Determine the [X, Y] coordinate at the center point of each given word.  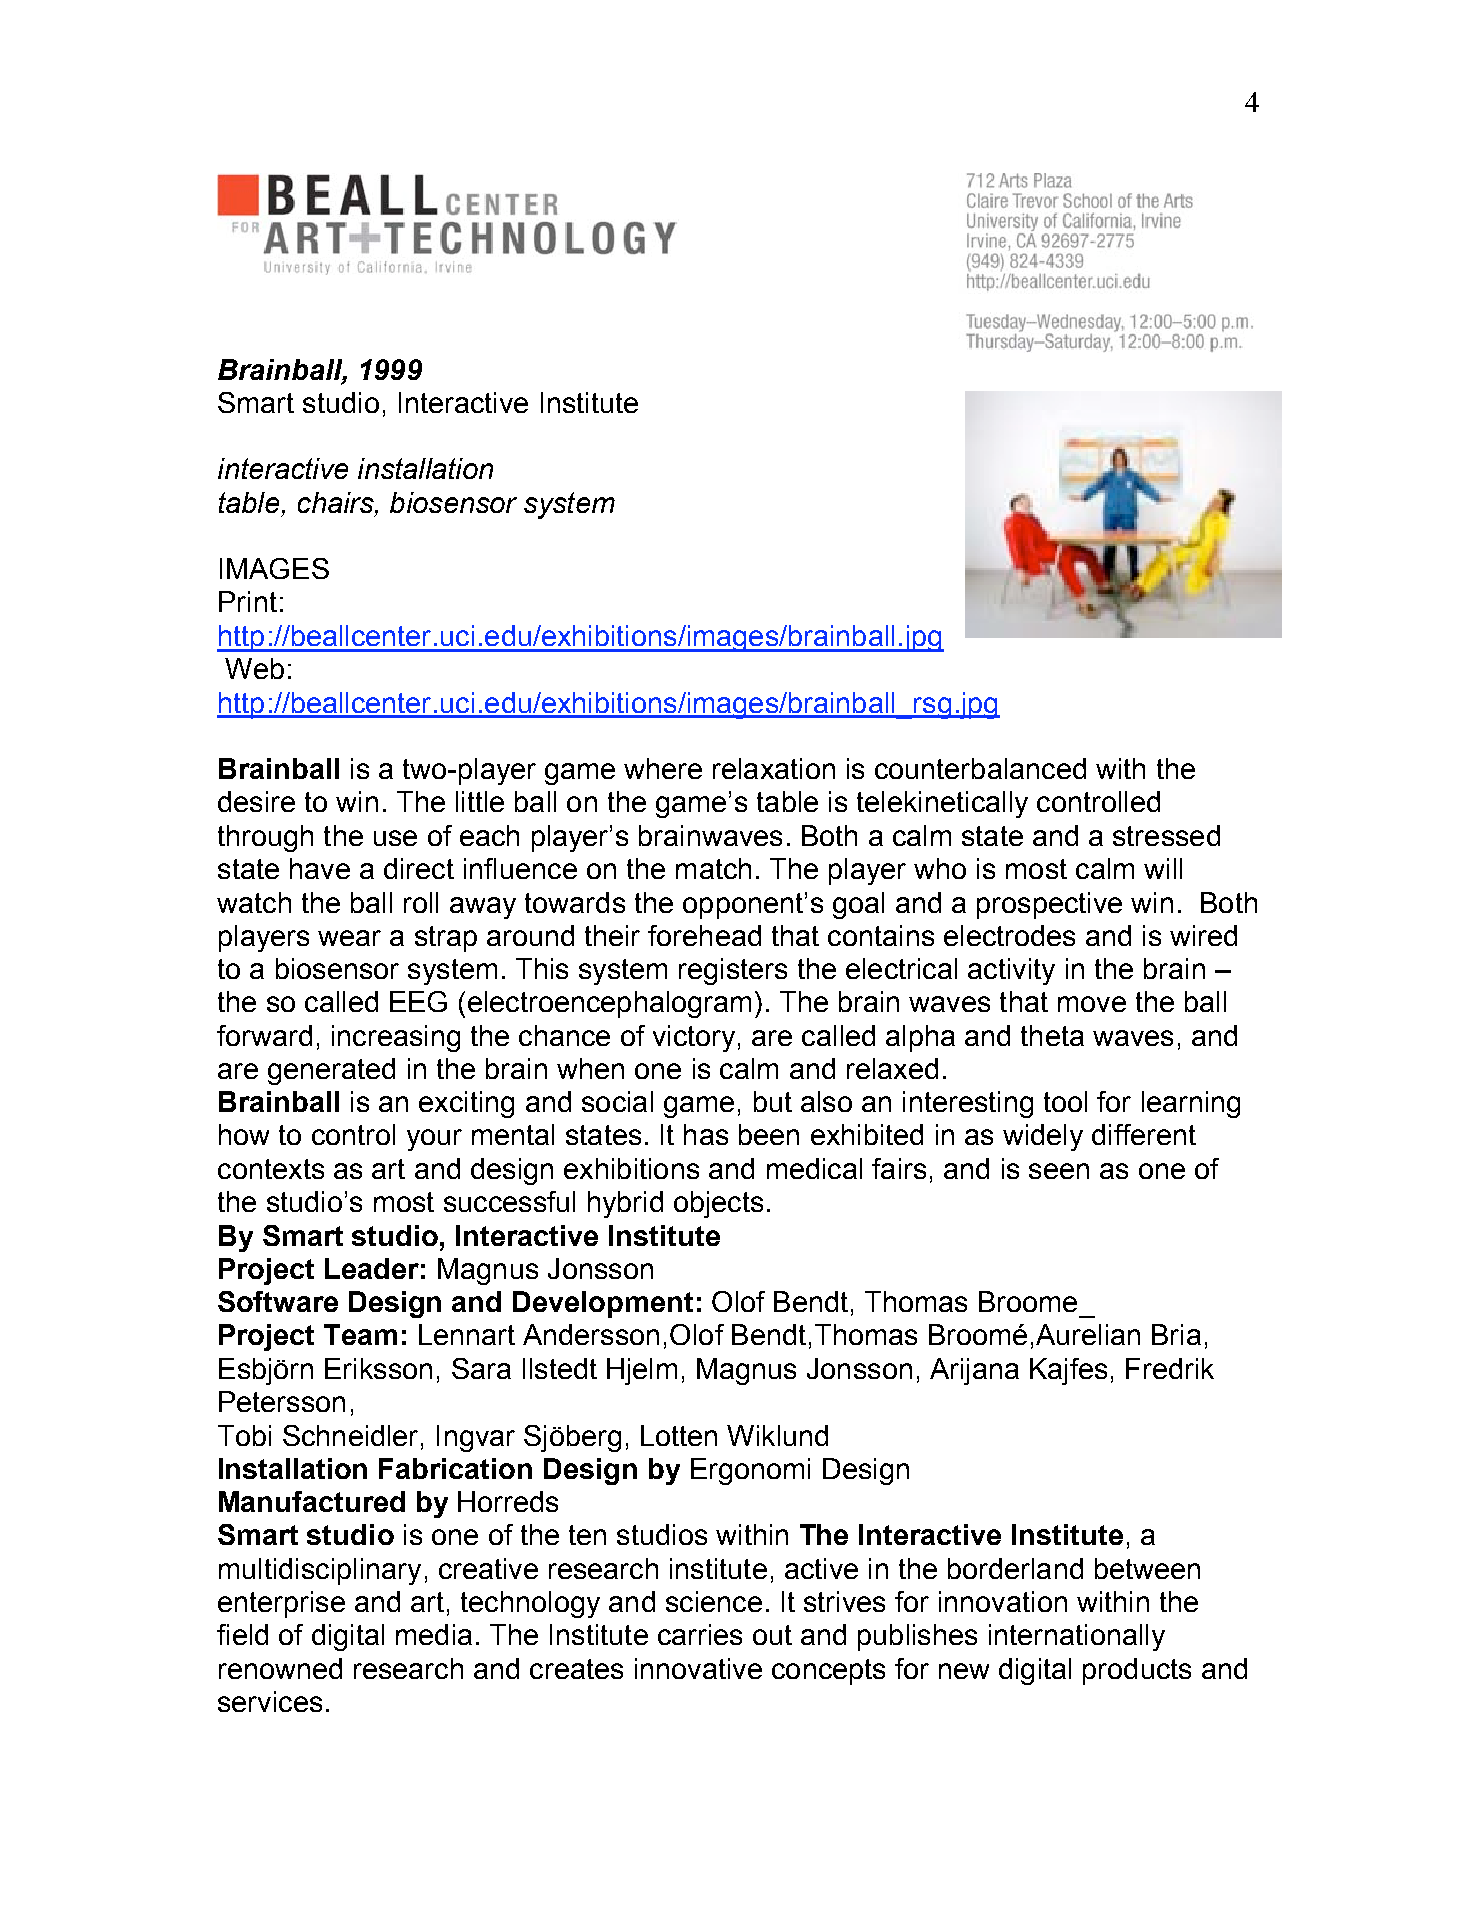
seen [1059, 1171]
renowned [280, 1668]
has [706, 1134]
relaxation [774, 768]
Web [254, 668]
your [434, 1140]
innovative [698, 1668]
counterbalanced [980, 768]
